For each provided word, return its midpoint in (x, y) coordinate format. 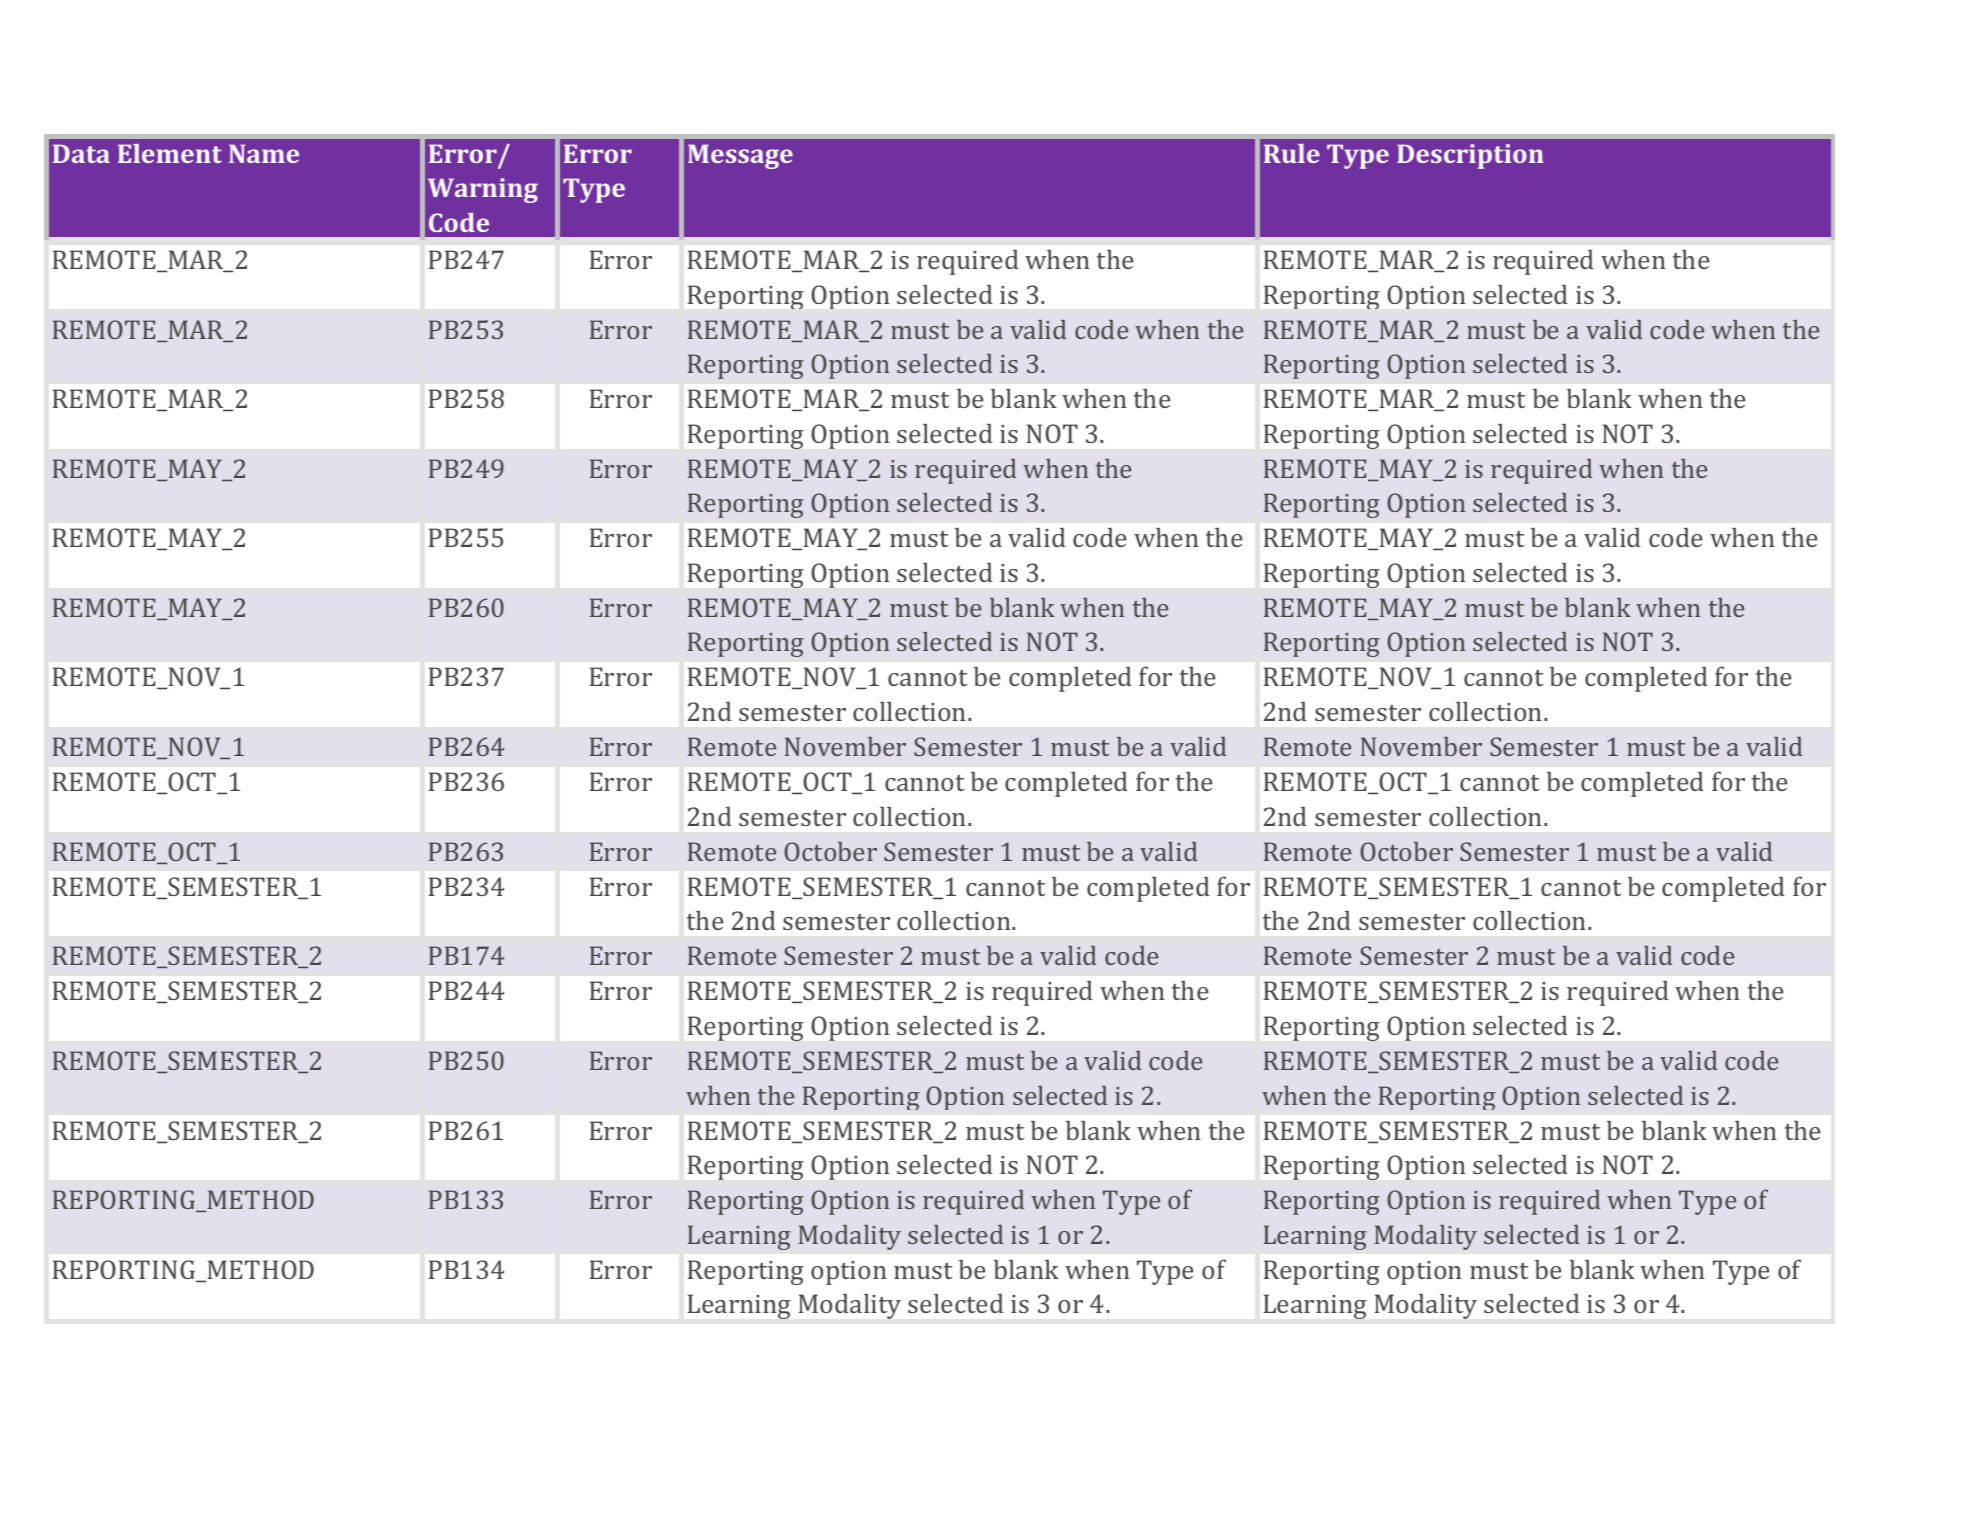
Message (740, 156)
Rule (1292, 153)
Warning (483, 190)
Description (1470, 156)
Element (170, 153)
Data (81, 153)
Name (264, 153)
